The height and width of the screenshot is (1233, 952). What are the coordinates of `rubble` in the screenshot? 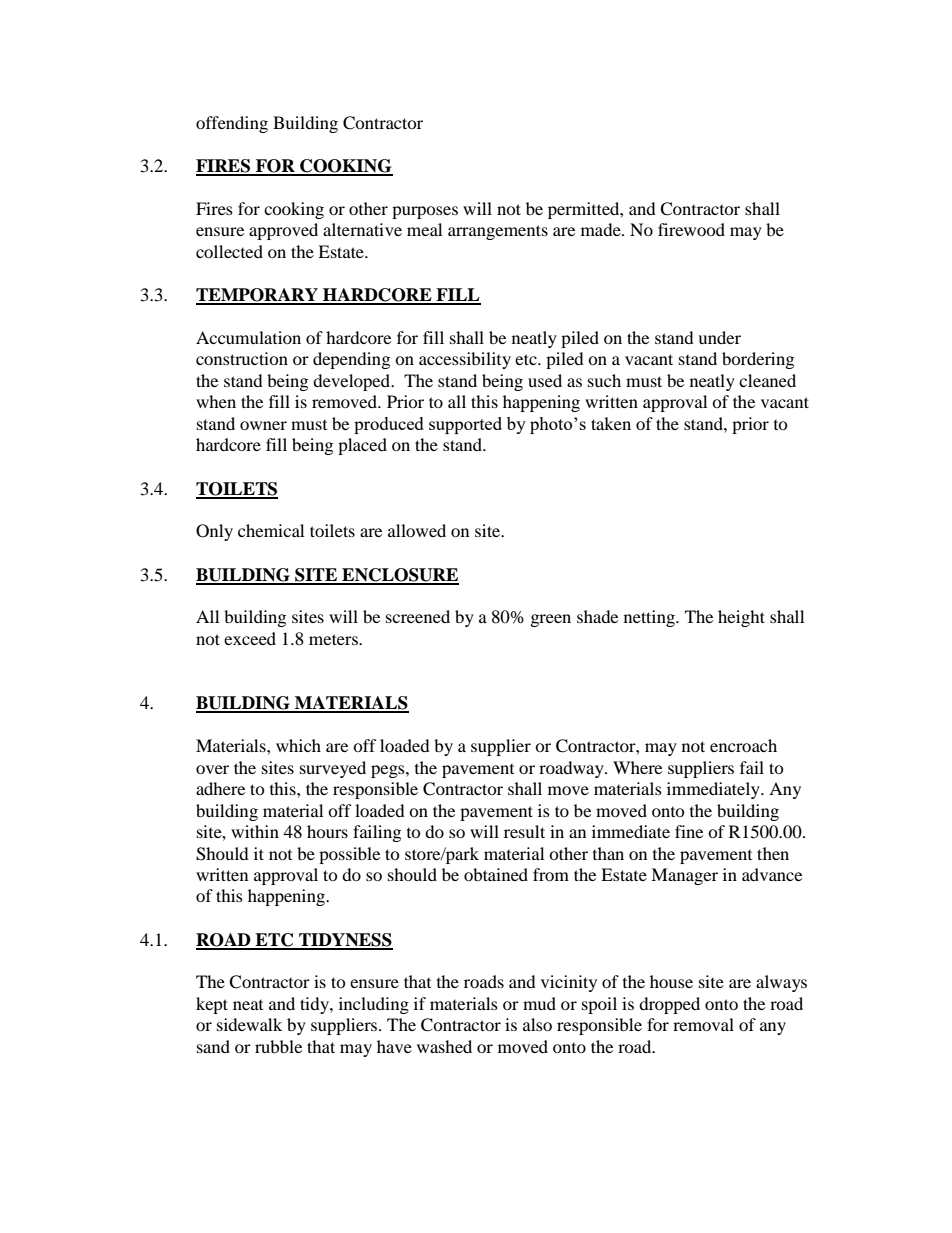 It's located at (278, 1046).
